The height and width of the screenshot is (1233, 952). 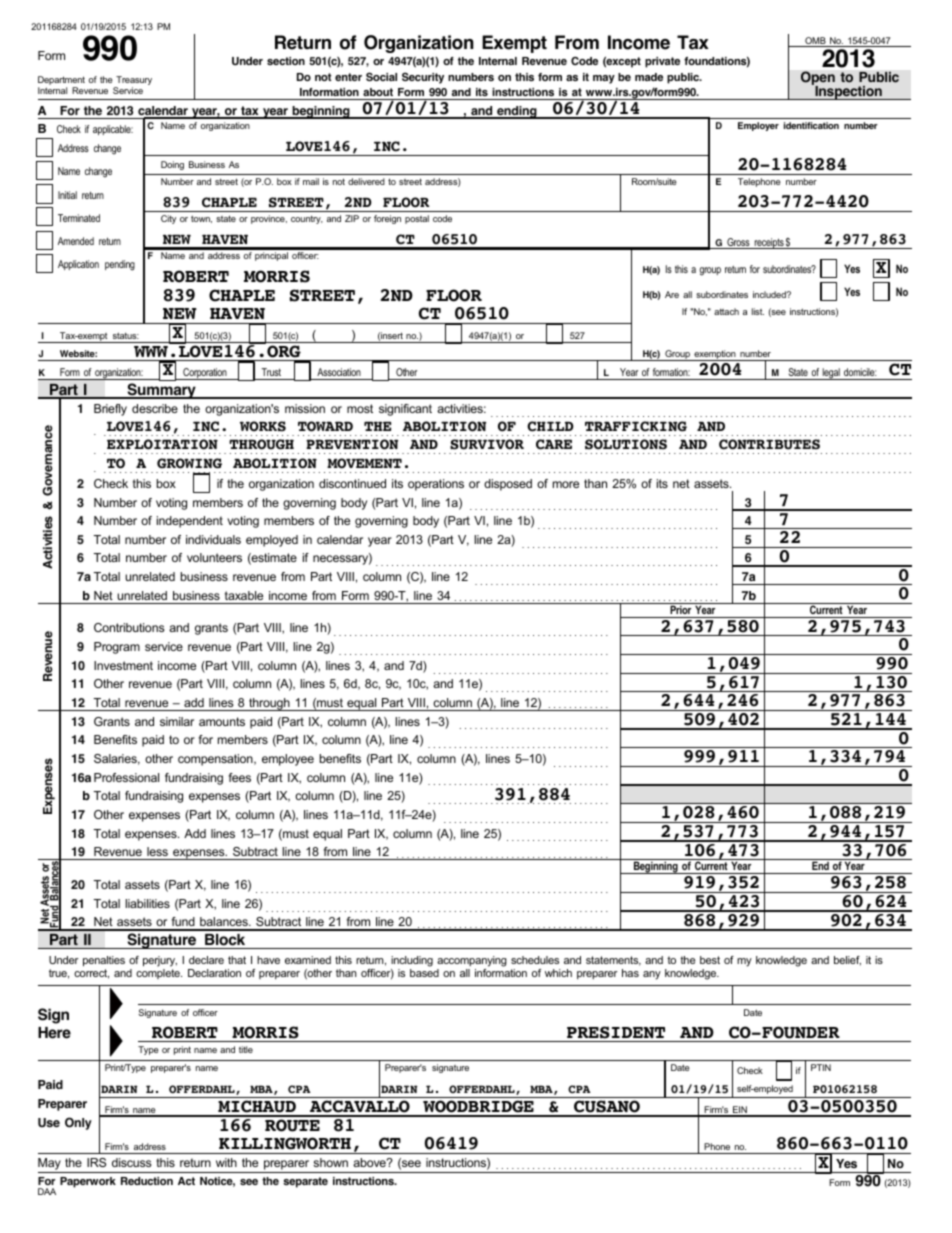 What do you see at coordinates (769, 444) in the screenshot?
I see `CONTRIBUTES` at bounding box center [769, 444].
